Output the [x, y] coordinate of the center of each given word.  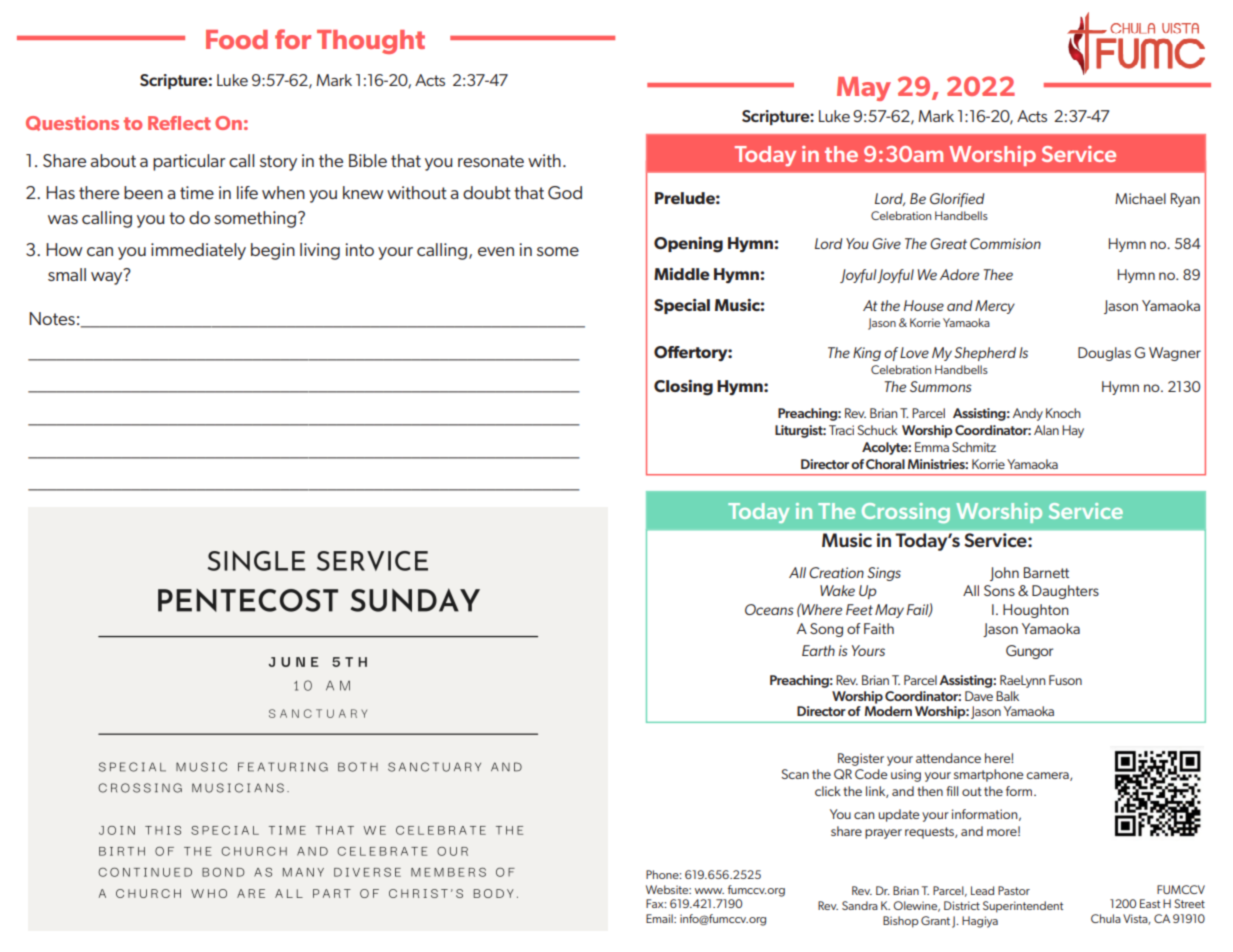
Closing [683, 388]
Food [237, 39]
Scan [795, 774]
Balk [1007, 696]
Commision [1005, 243]
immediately [198, 251]
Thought [371, 42]
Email [660, 918]
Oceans [769, 609]
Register [861, 759]
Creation [836, 572]
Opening [688, 245]
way [106, 278]
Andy [1028, 414]
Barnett [1046, 572]
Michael [1140, 198]
